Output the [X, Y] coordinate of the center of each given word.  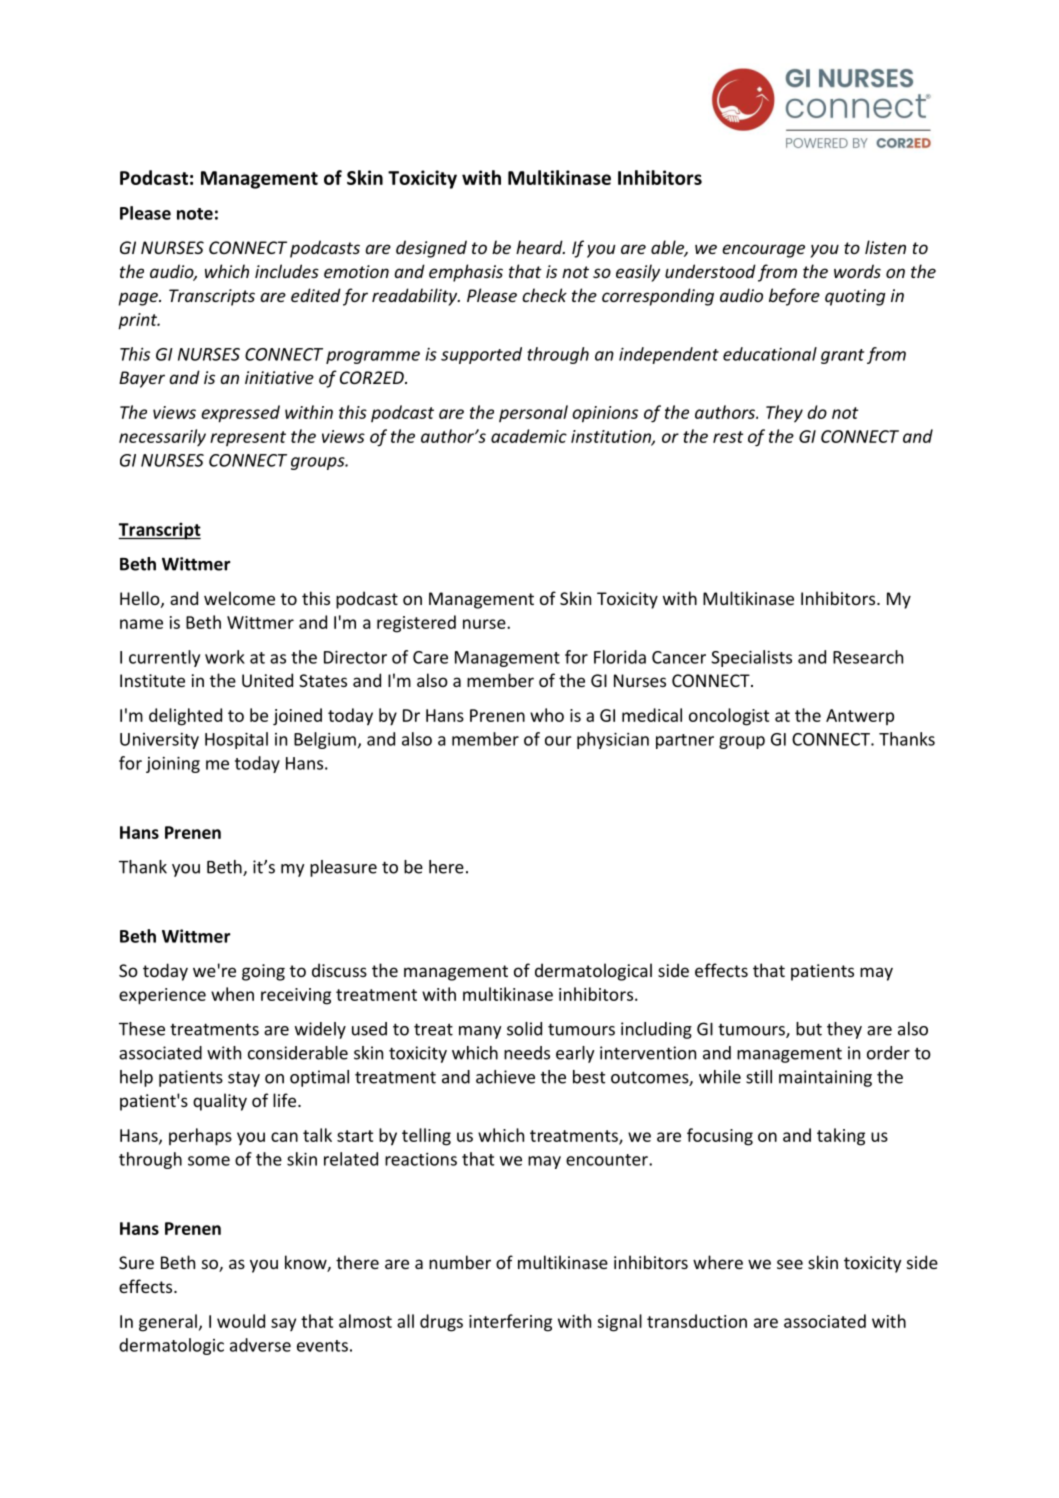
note [195, 214]
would [241, 1321]
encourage [763, 251]
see [790, 1264]
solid [524, 1029]
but [809, 1029]
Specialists [751, 658]
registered [416, 624]
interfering [510, 1323]
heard [540, 247]
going [263, 972]
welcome [239, 598]
